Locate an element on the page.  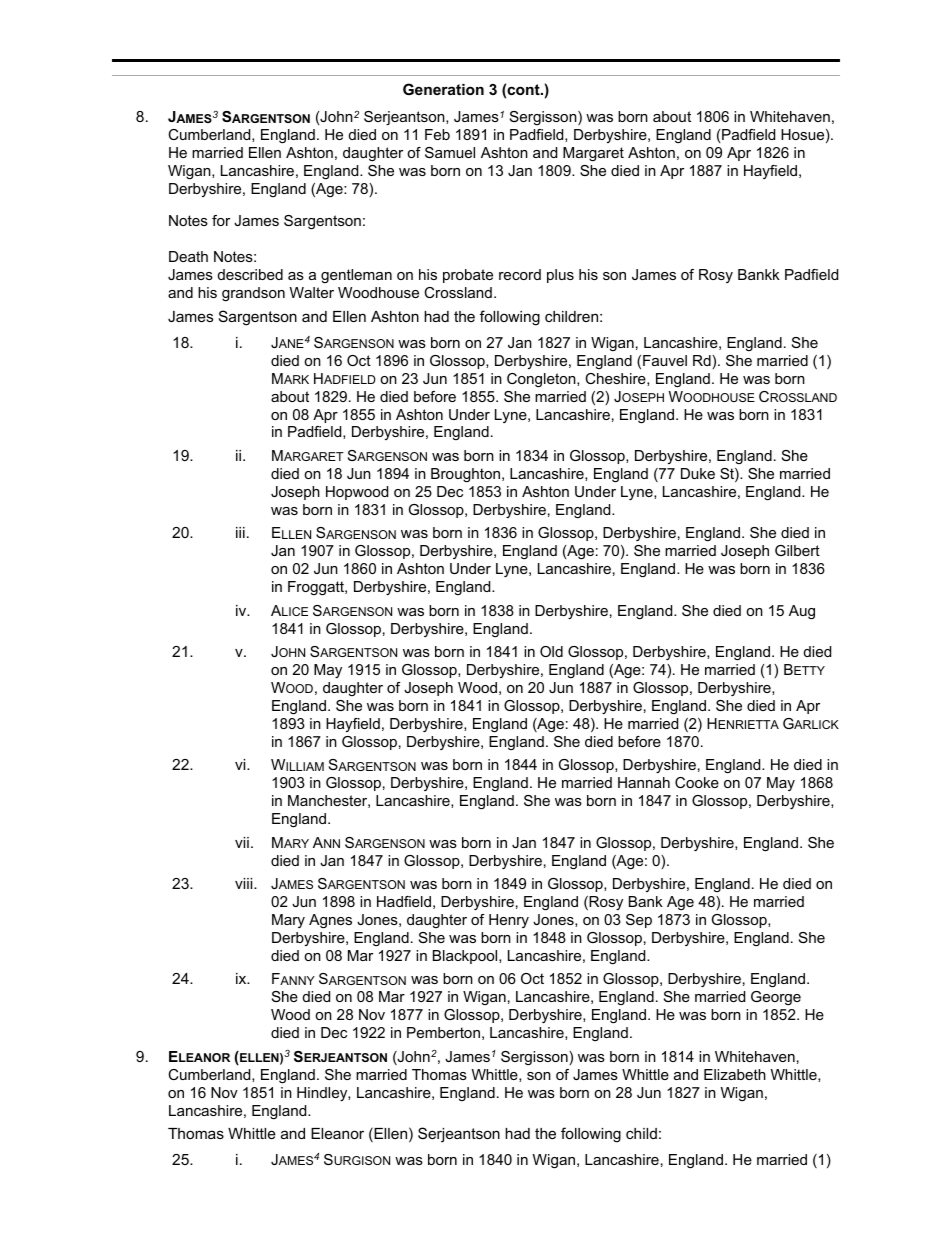
Duke is located at coordinates (698, 473).
